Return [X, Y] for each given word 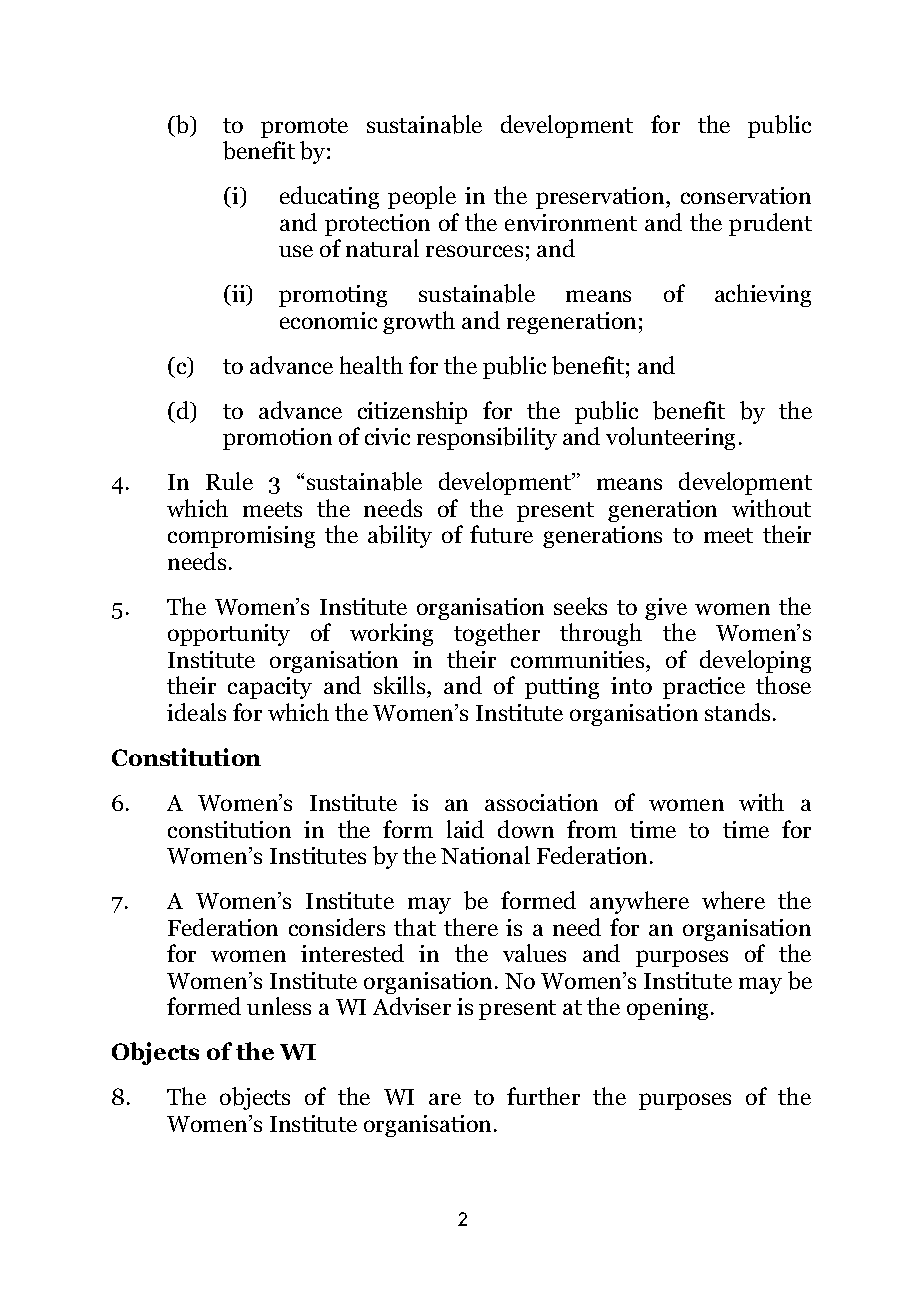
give [666, 609]
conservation [746, 195]
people [422, 197]
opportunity [229, 635]
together [497, 634]
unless [279, 1006]
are [445, 1099]
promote [304, 128]
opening [669, 1009]
